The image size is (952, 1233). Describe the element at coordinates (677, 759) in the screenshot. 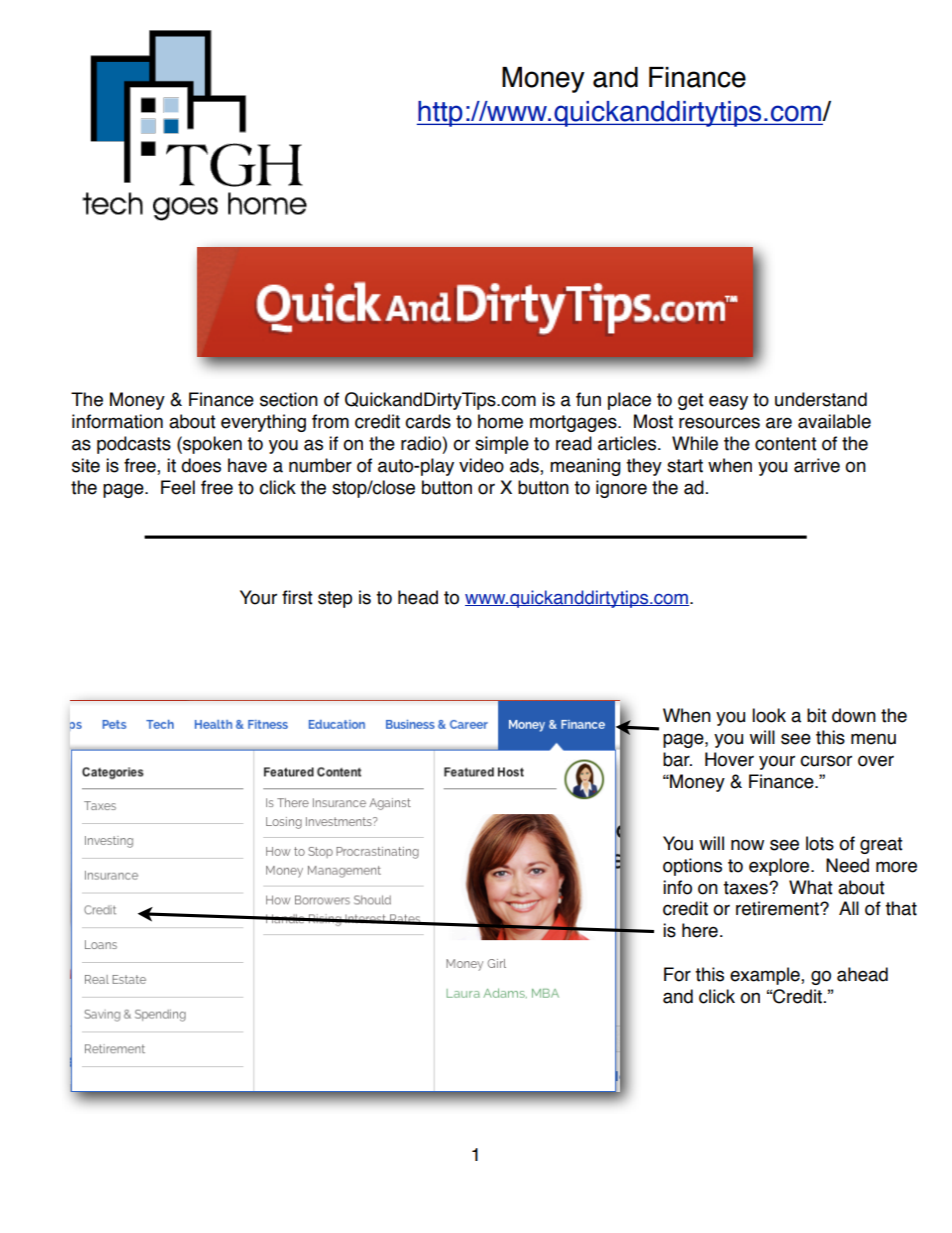

I see `bar` at that location.
